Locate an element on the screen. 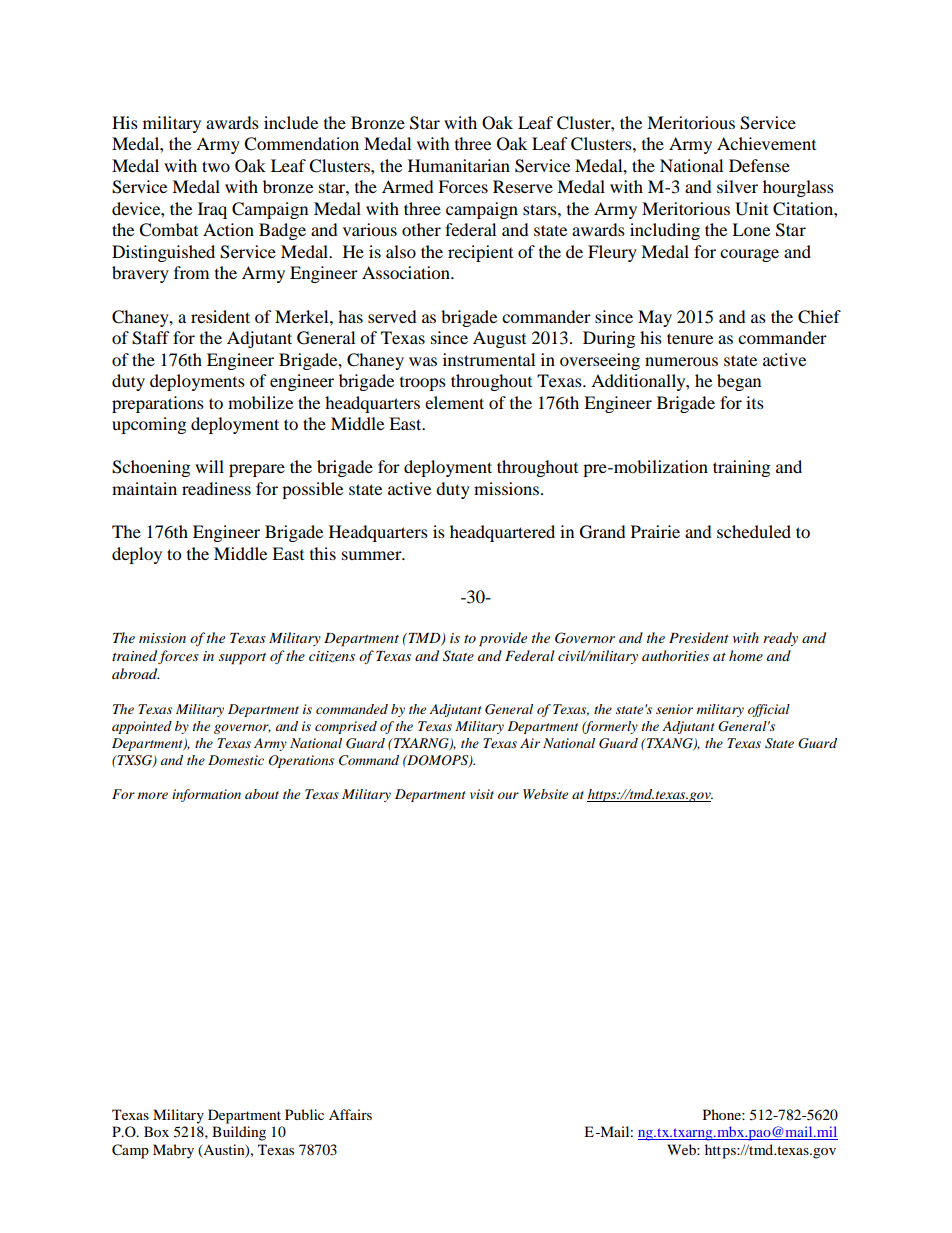 The height and width of the screenshot is (1233, 952). Defense is located at coordinates (759, 165).
